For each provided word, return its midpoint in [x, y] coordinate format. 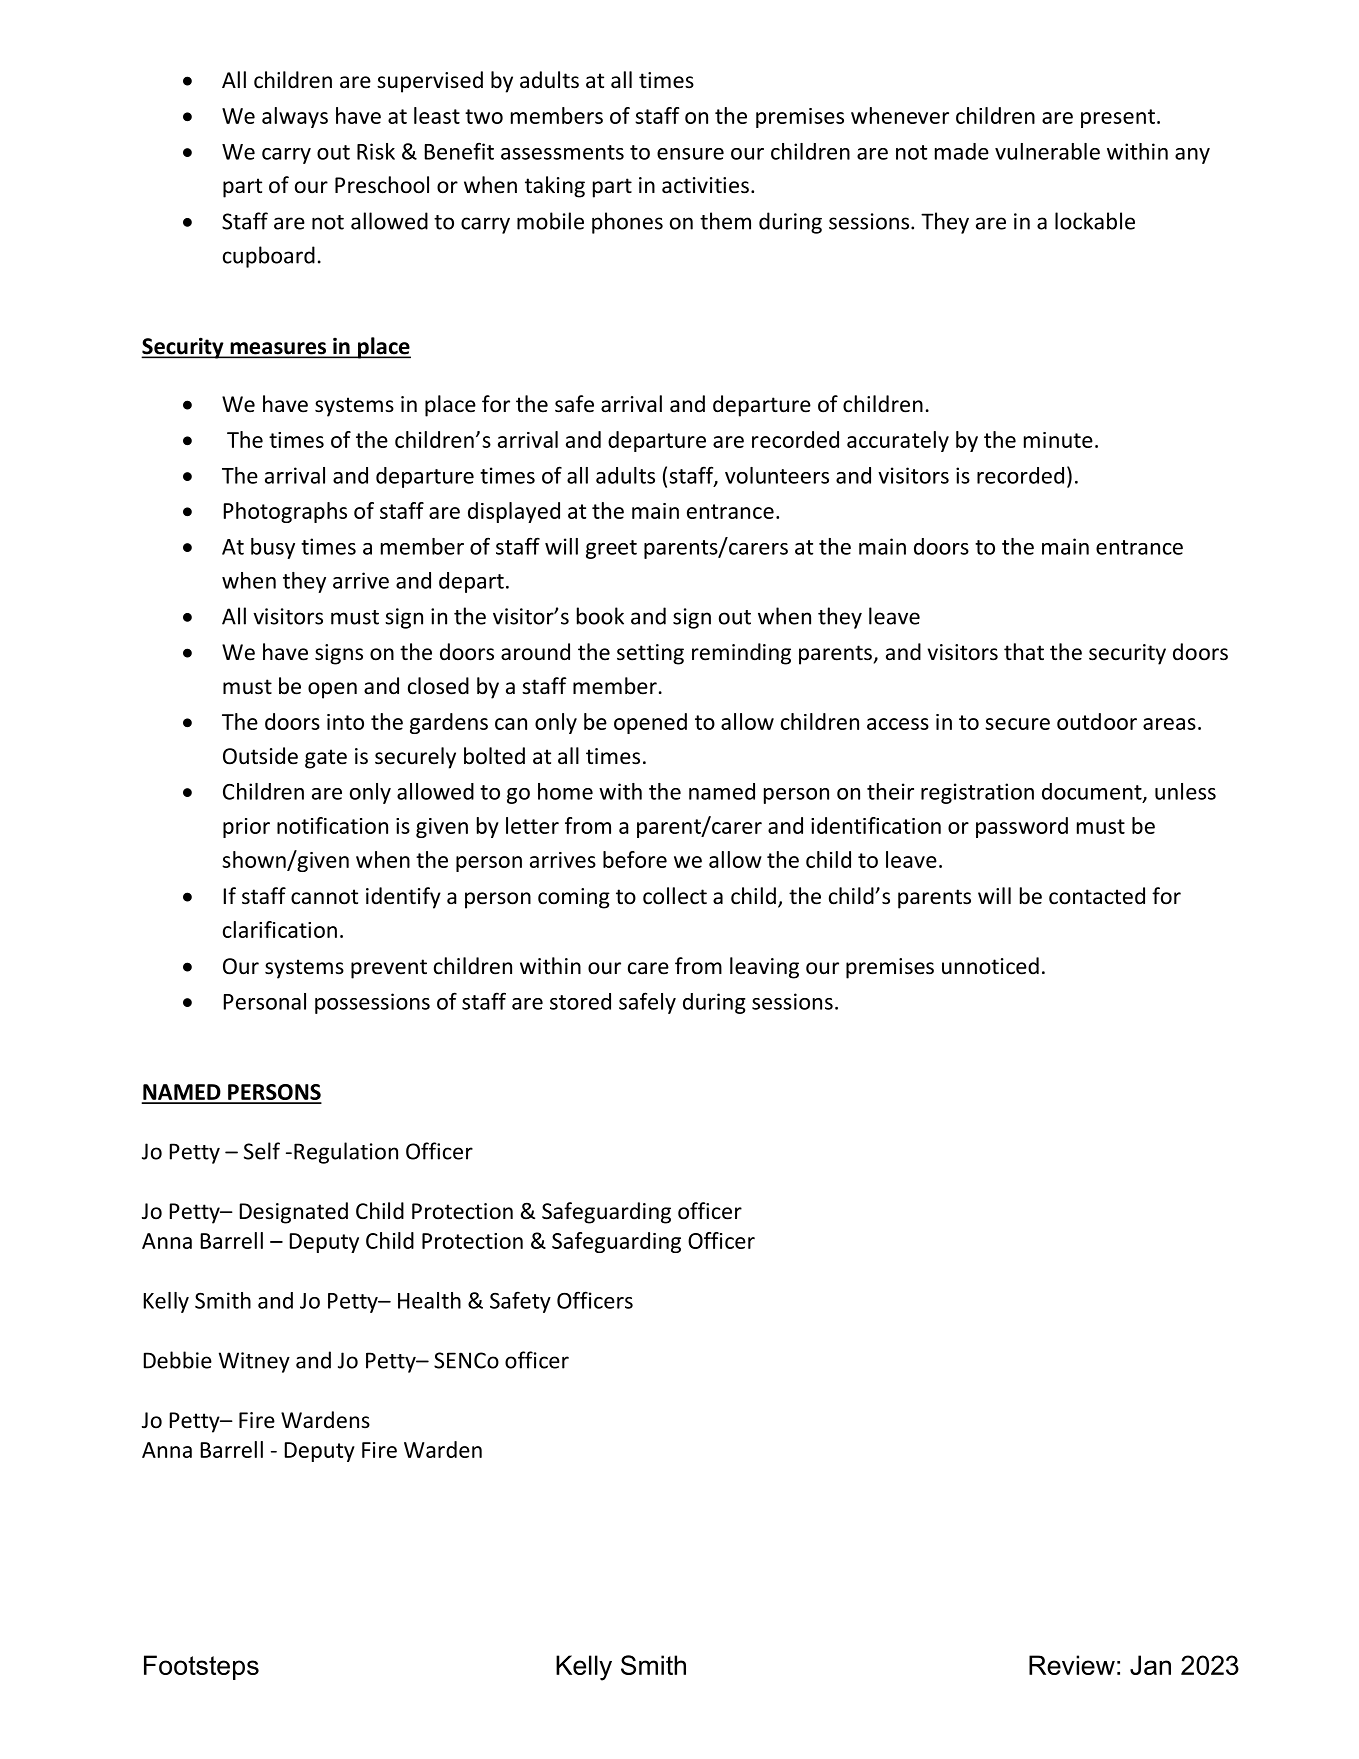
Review [1072, 1665]
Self [262, 1151]
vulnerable [1047, 151]
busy [273, 548]
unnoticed [990, 966]
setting [650, 654]
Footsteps [201, 1667]
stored [580, 1001]
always [295, 117]
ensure [690, 154]
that [1024, 652]
